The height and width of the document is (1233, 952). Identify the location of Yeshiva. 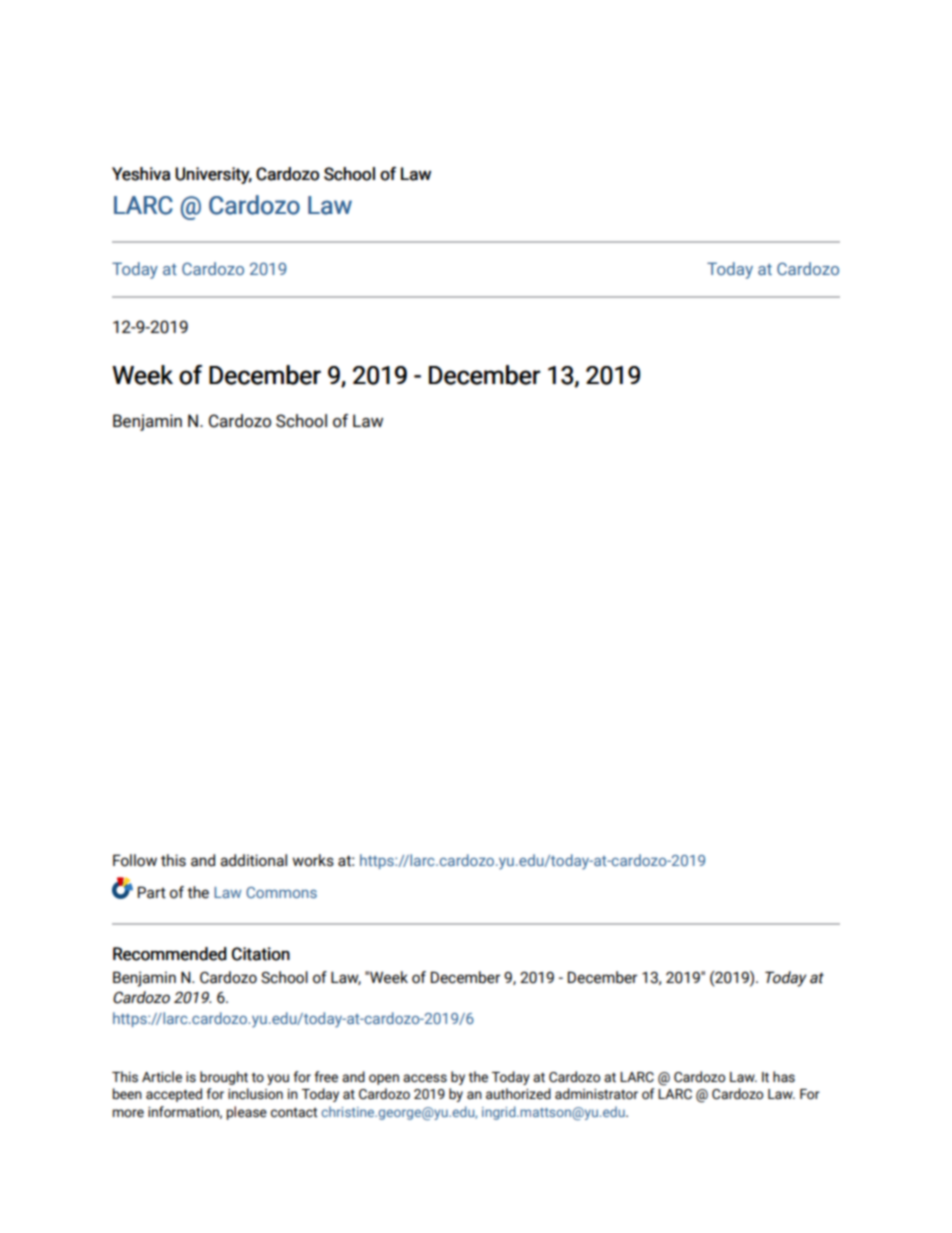
(141, 174).
